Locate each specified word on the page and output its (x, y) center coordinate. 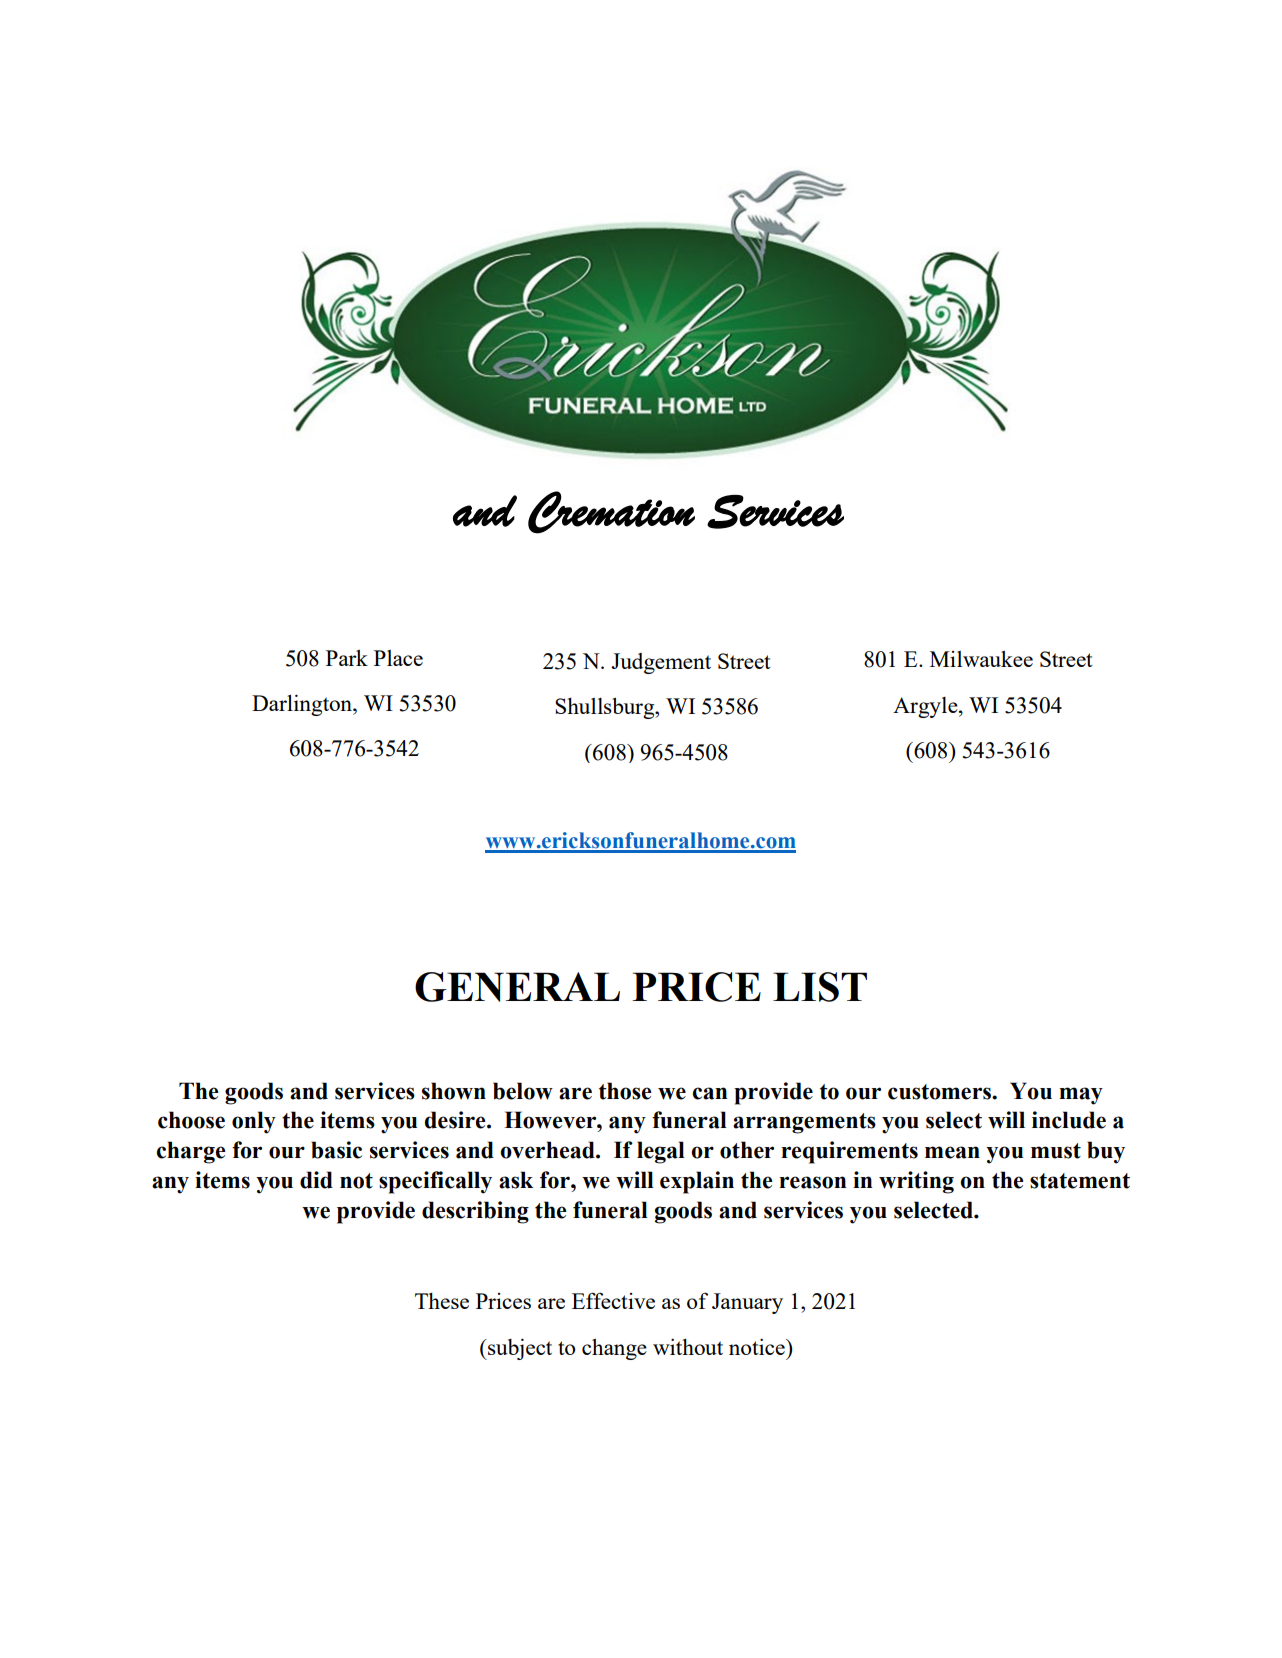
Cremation (611, 512)
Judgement (661, 663)
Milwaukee (981, 659)
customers (941, 1092)
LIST (820, 987)
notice (758, 1347)
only (254, 1122)
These (442, 1301)
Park (347, 658)
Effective (613, 1300)
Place (398, 658)
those (625, 1091)
